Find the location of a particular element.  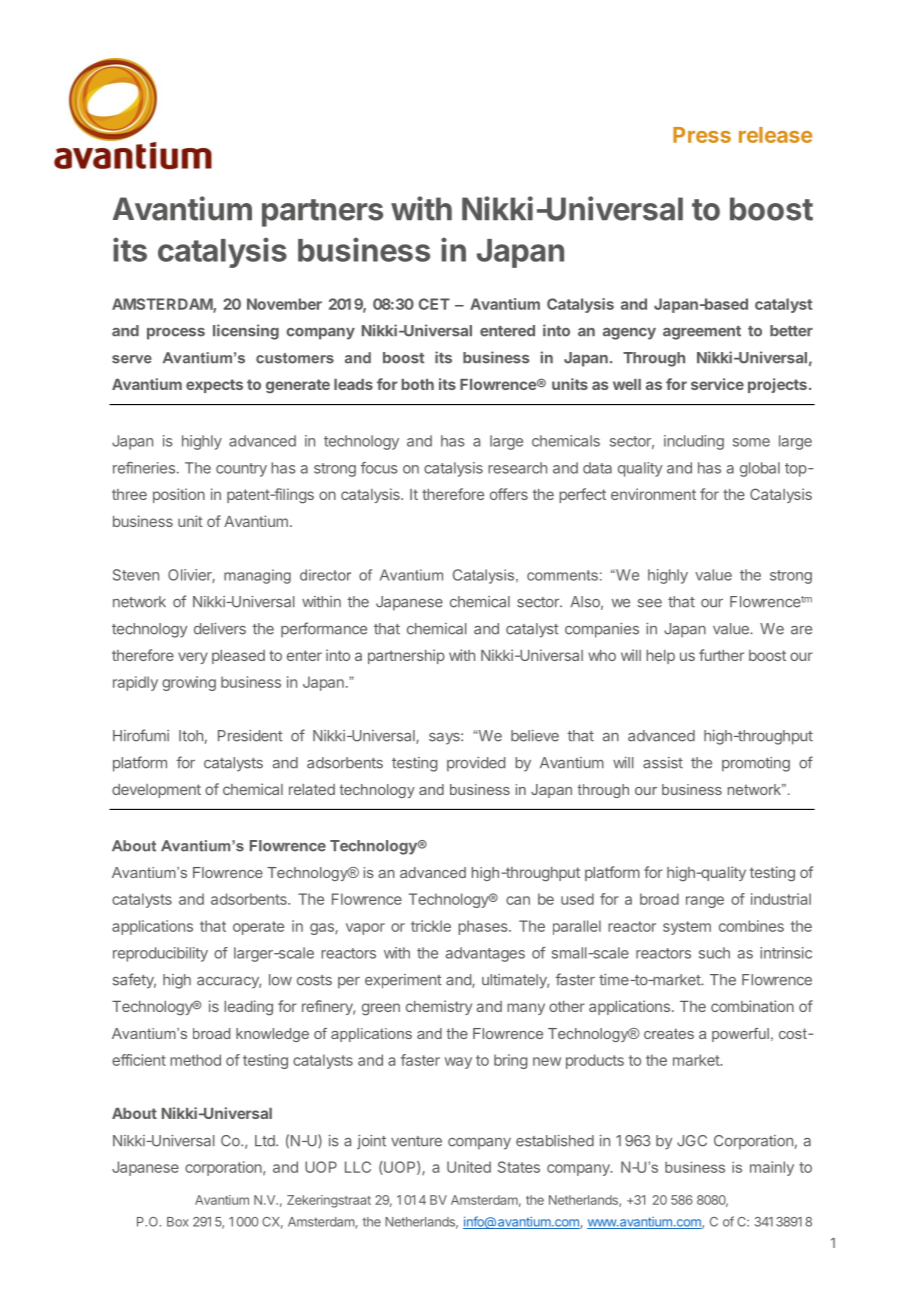

Press is located at coordinates (702, 135).
